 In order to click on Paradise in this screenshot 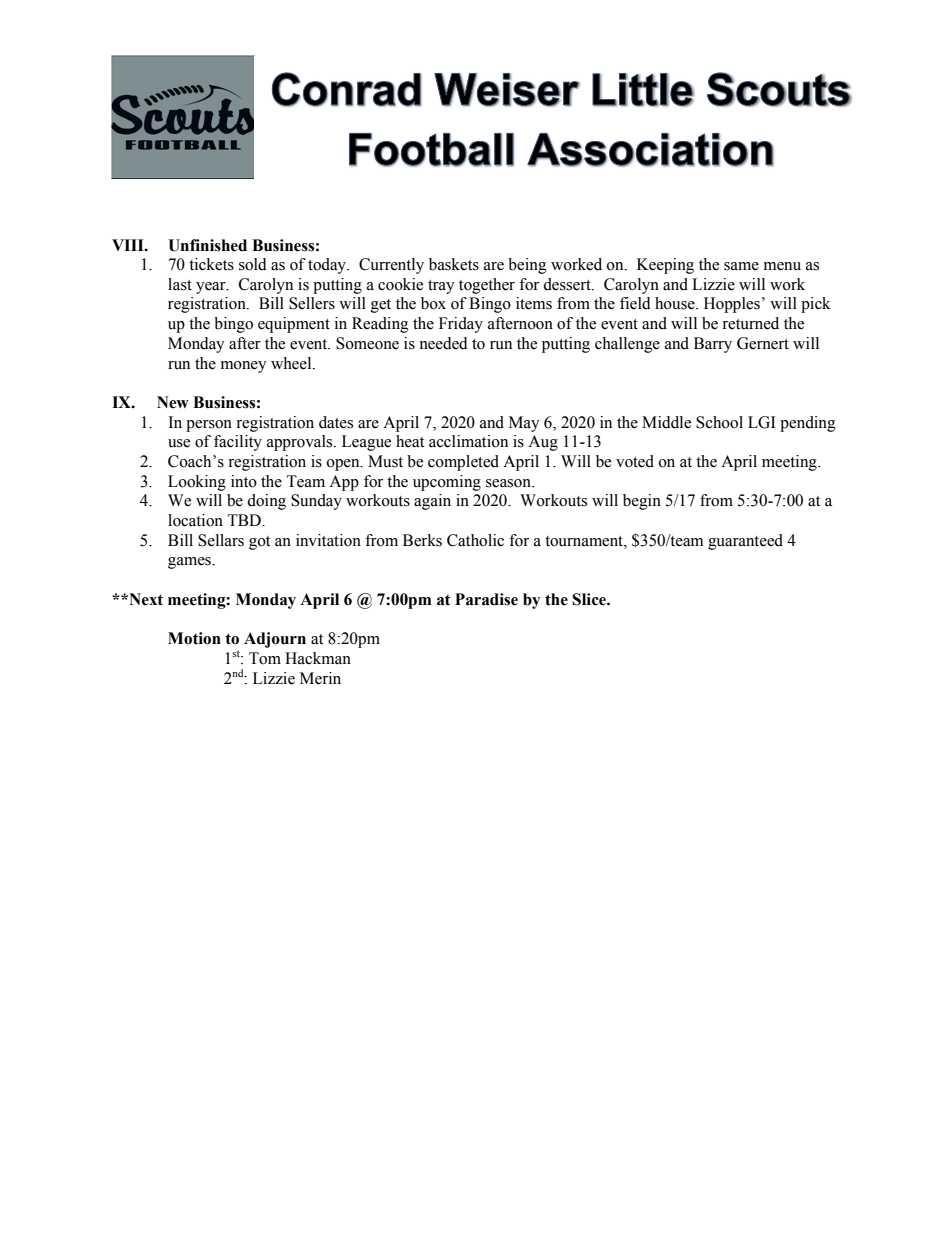, I will do `click(486, 599)`.
